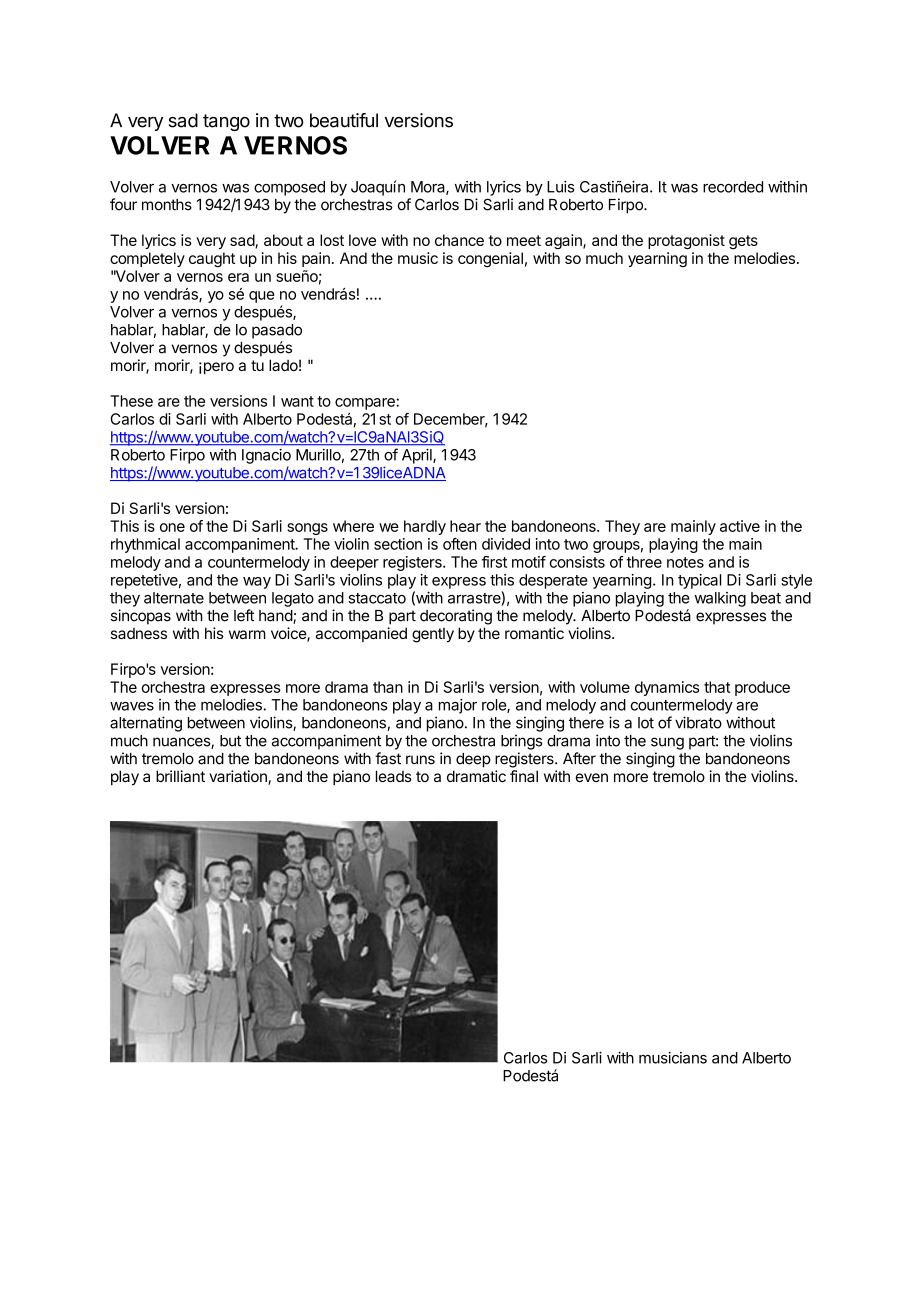 The image size is (924, 1308). What do you see at coordinates (230, 741) in the image?
I see `but` at bounding box center [230, 741].
